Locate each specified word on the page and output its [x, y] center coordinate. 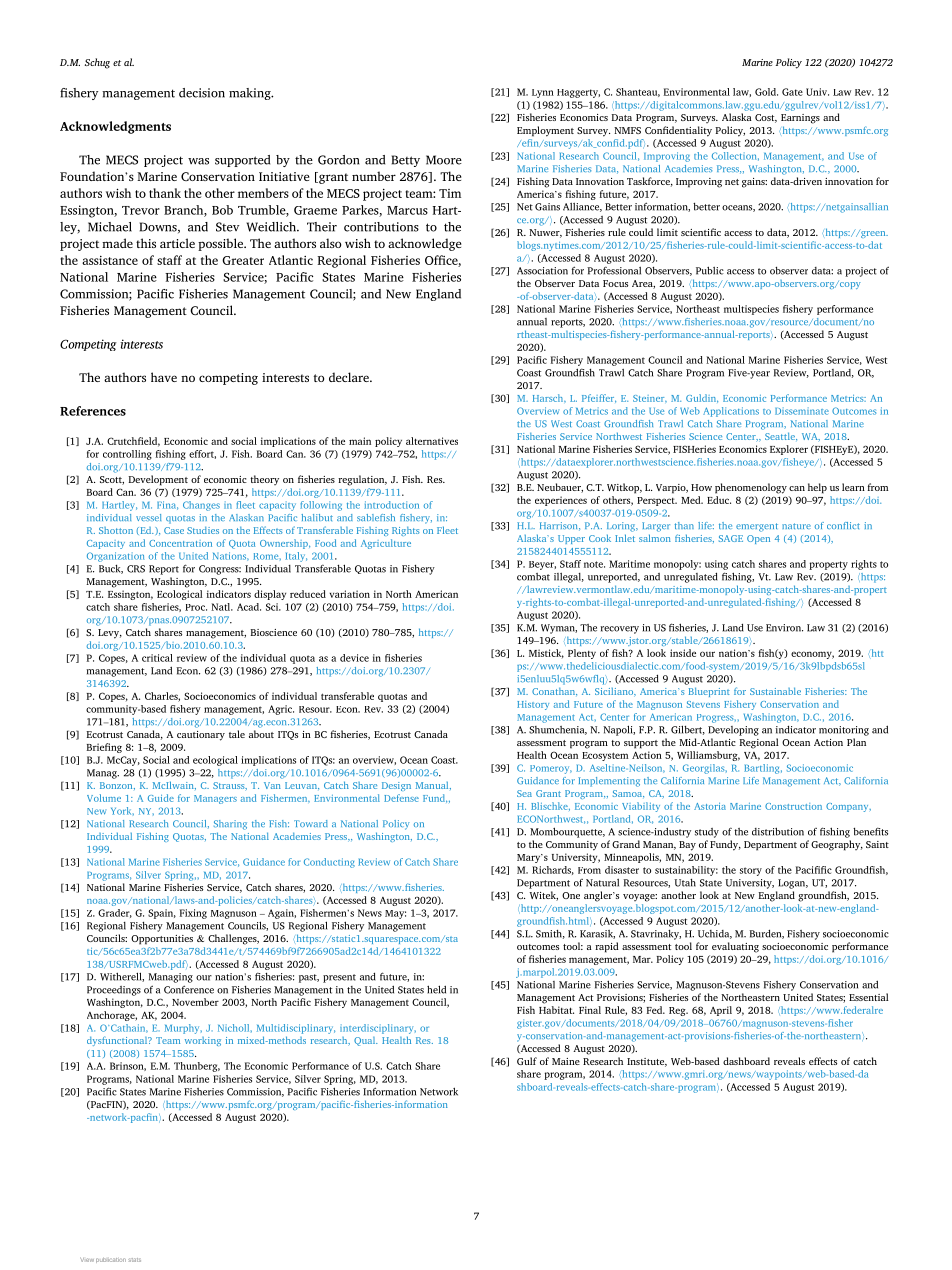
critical [157, 658]
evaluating [735, 947]
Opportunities [162, 940]
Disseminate [802, 411]
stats [134, 1260]
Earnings [800, 119]
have [164, 377]
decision [202, 93]
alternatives [432, 441]
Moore [444, 160]
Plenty [582, 654]
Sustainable [775, 691]
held [436, 989]
